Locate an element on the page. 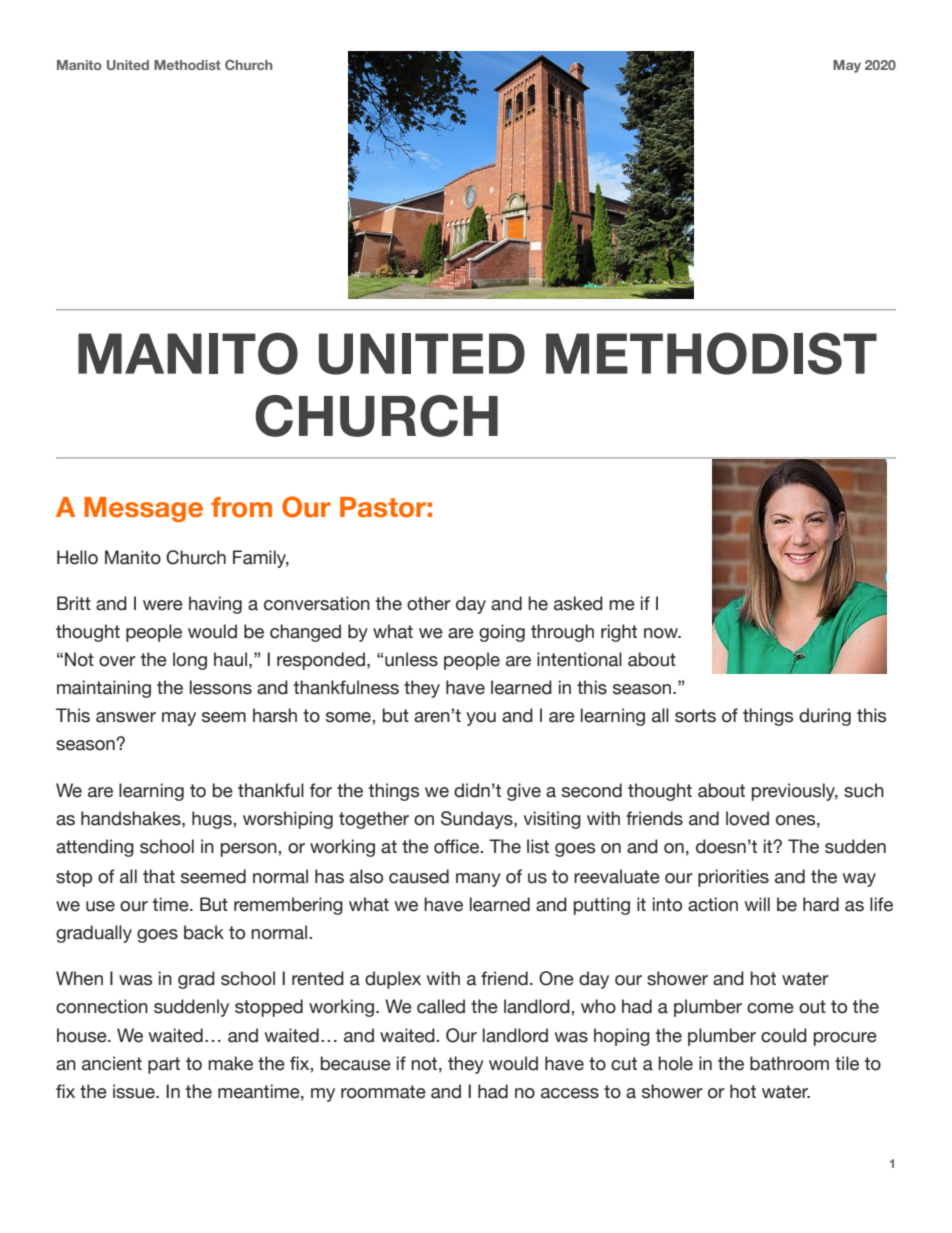 The image size is (952, 1233). part is located at coordinates (164, 1065).
